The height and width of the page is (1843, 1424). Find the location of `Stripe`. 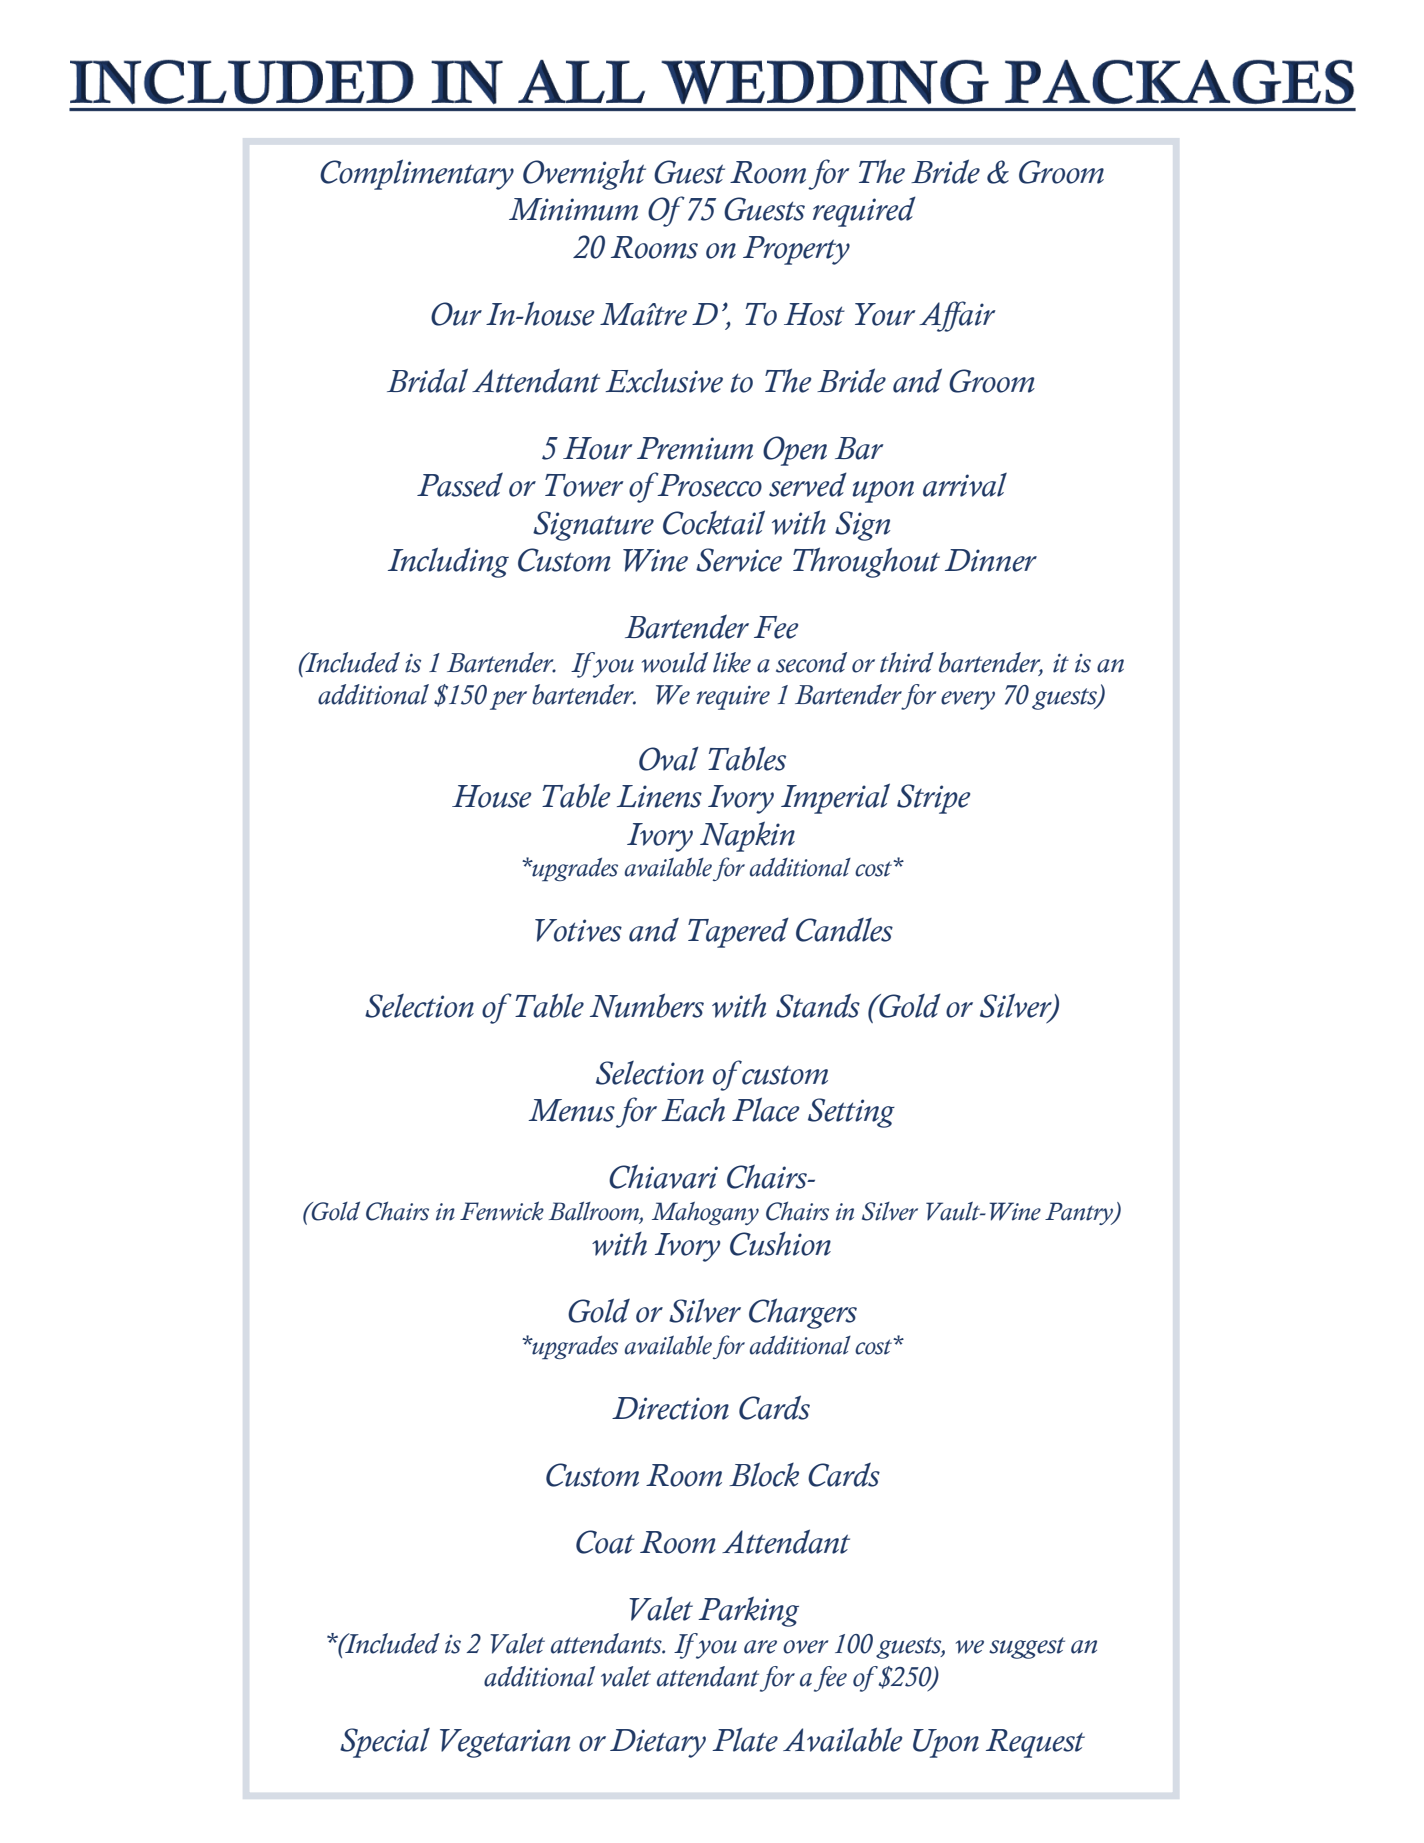

Stripe is located at coordinates (933, 799).
